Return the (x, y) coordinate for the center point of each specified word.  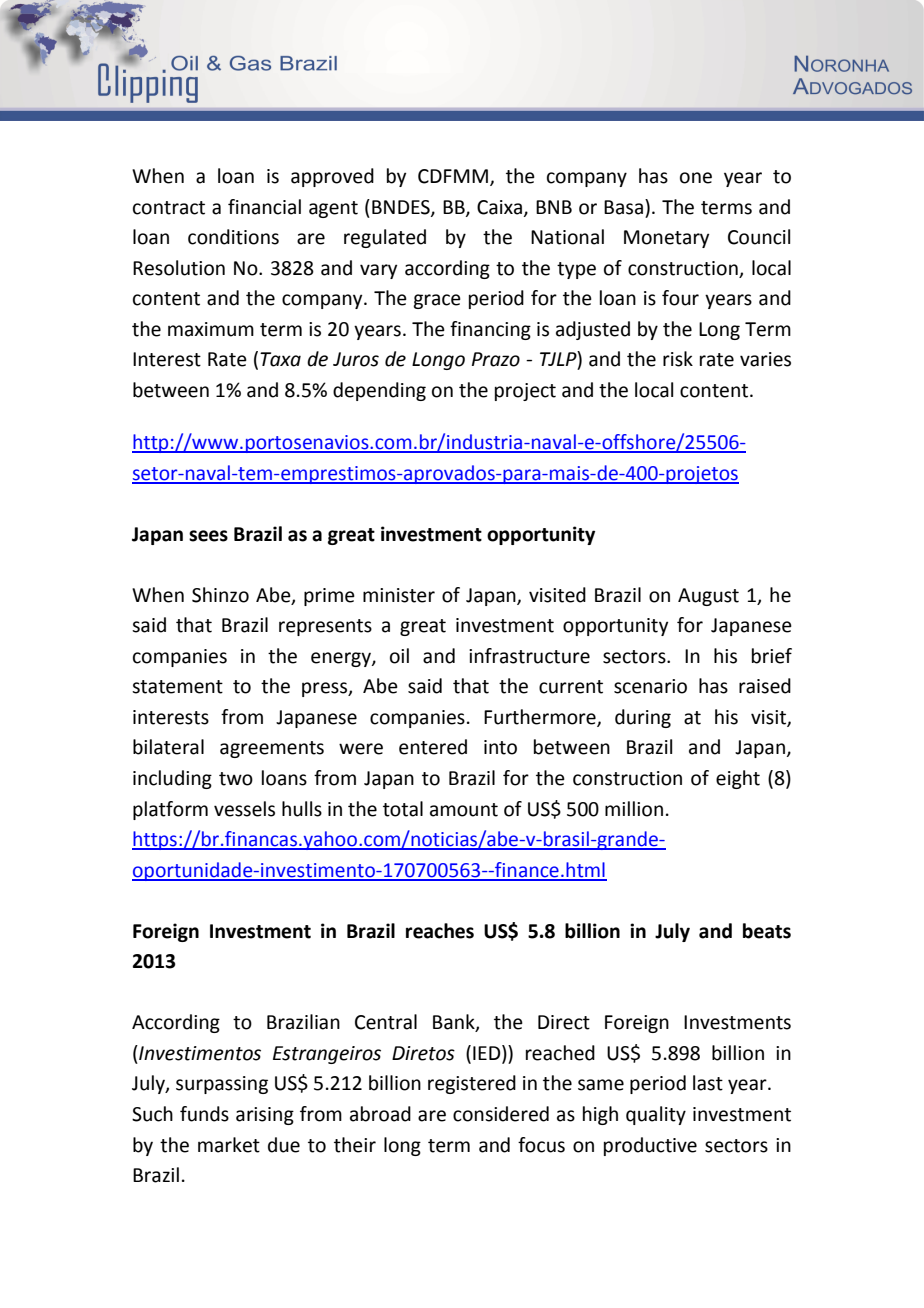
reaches (440, 931)
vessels (244, 809)
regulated (385, 238)
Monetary (666, 239)
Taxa (280, 359)
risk (678, 359)
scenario (650, 686)
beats (767, 931)
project (525, 392)
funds (204, 1114)
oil (399, 656)
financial (264, 207)
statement (177, 687)
